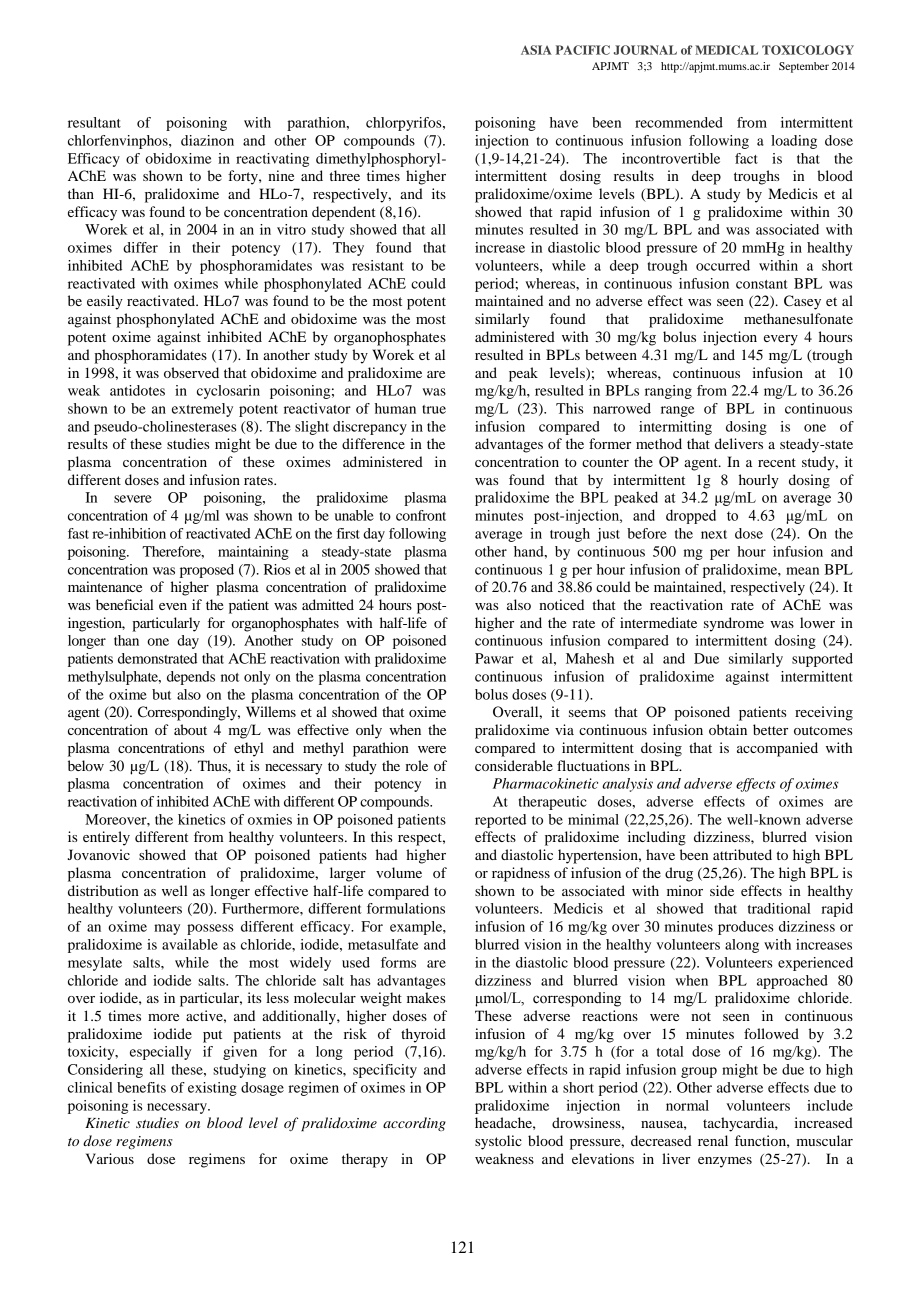 This image has height=1308, width=924. I want to click on about, so click(190, 729).
